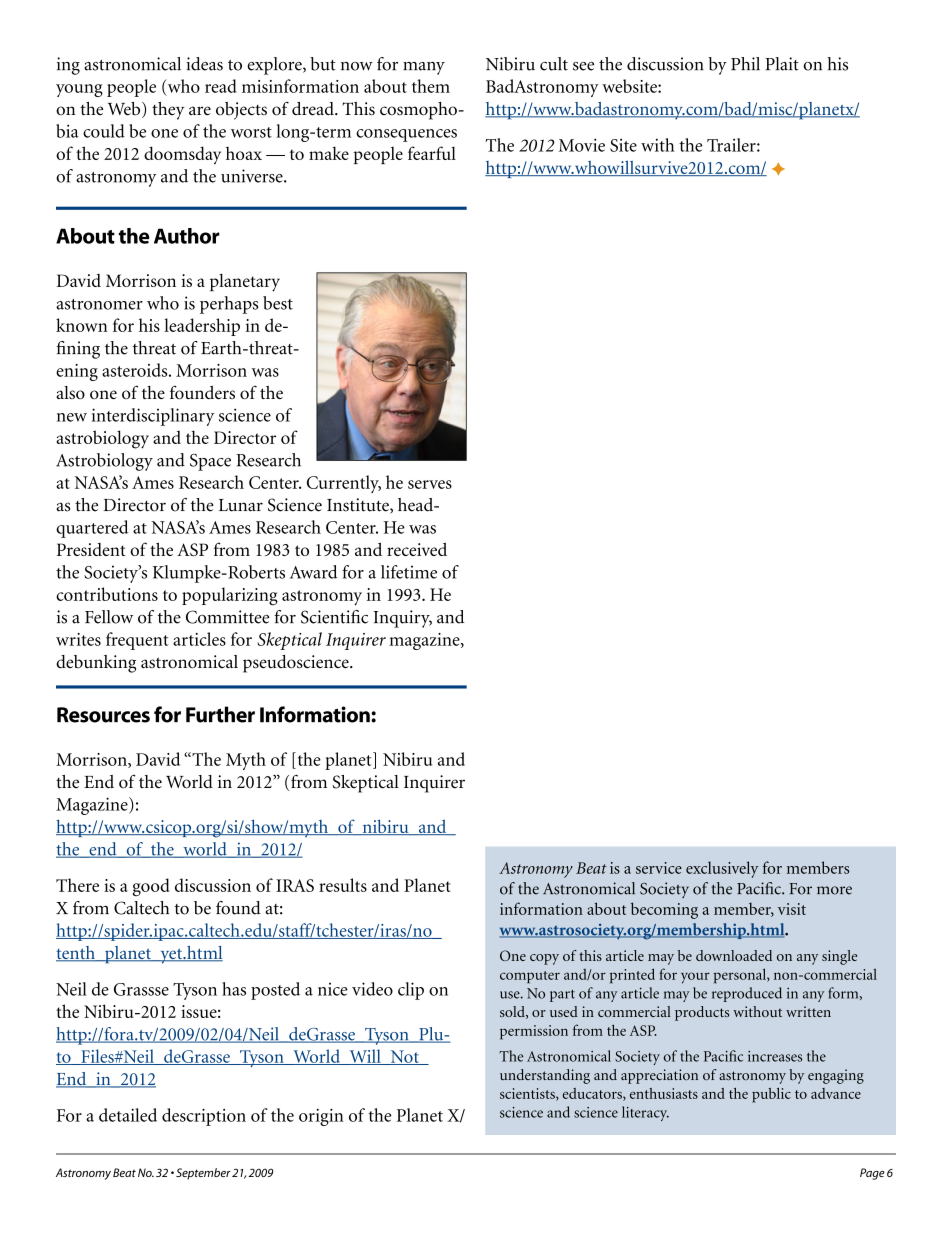 Image resolution: width=952 pixels, height=1233 pixels. I want to click on exclusively, so click(722, 869).
